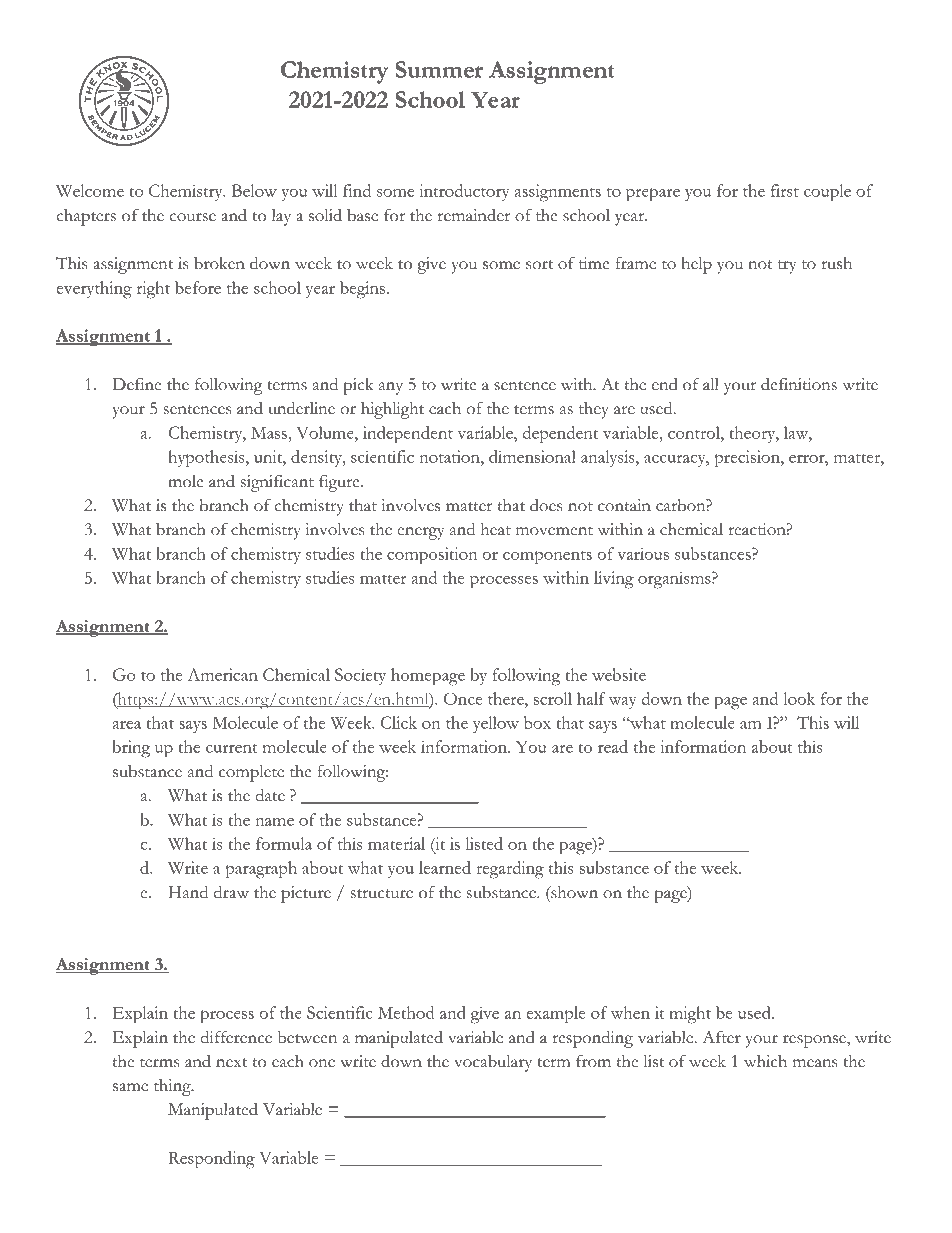  I want to click on composition, so click(432, 556).
